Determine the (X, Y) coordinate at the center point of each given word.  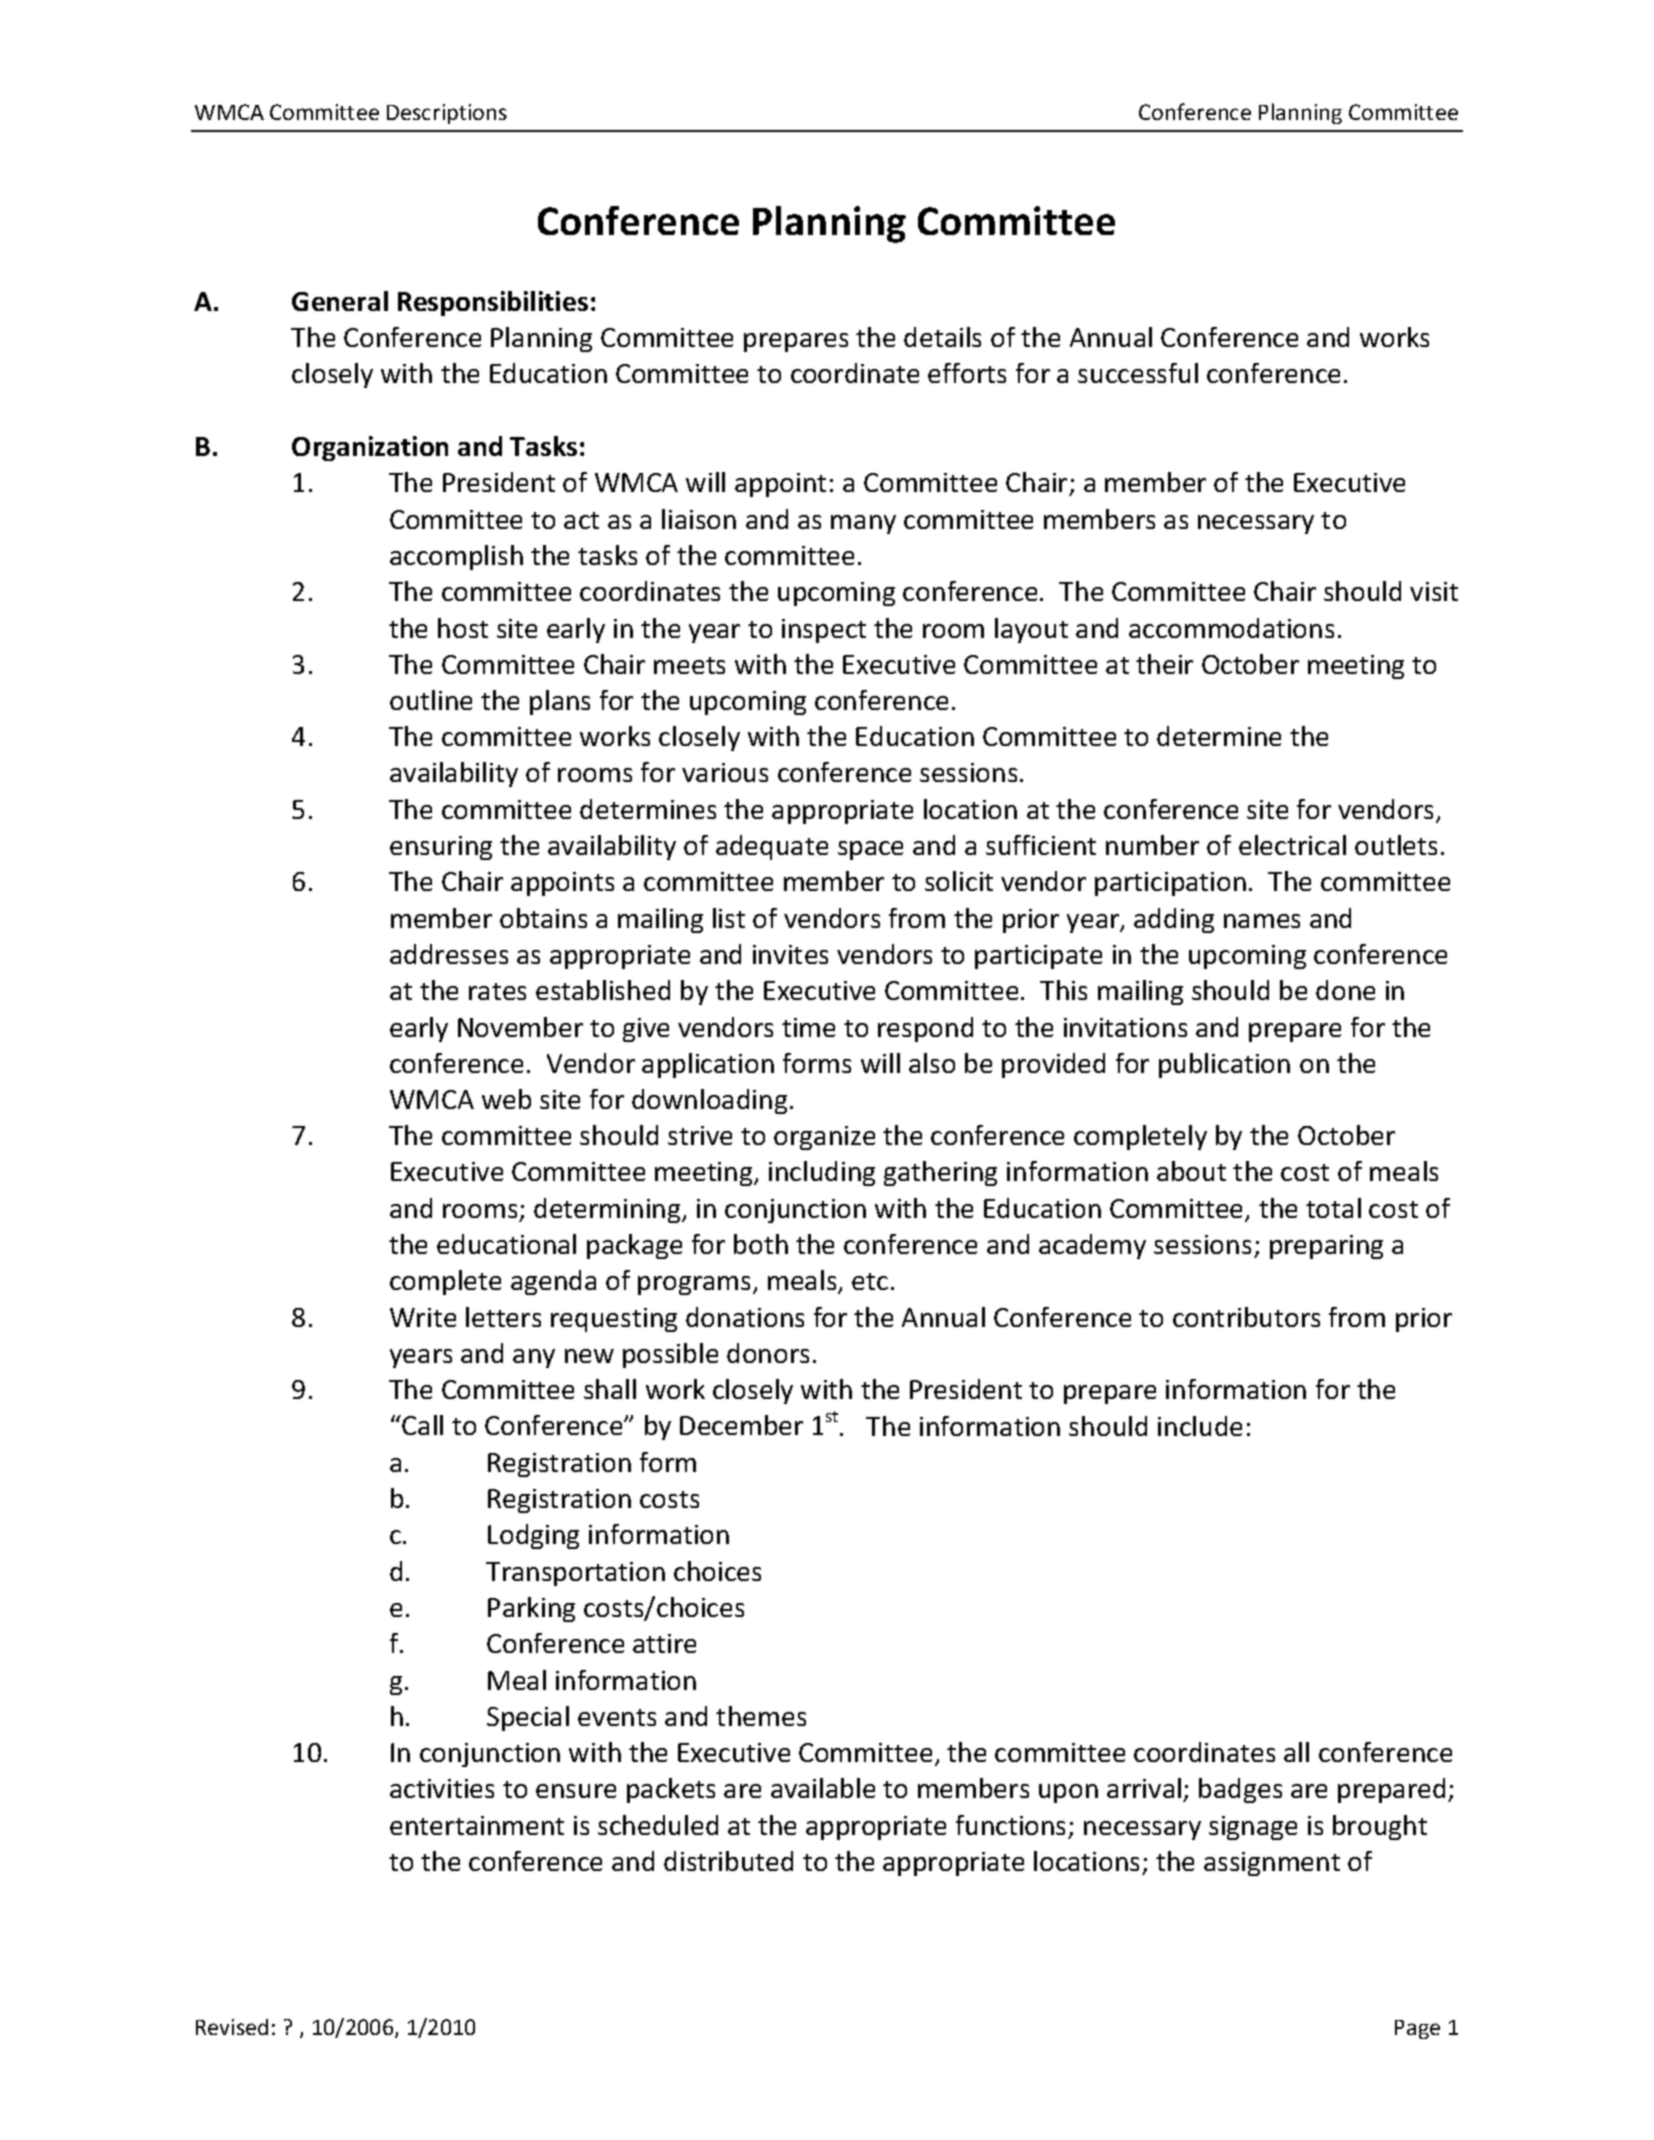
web (506, 1099)
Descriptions (447, 114)
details (942, 337)
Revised (232, 2027)
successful (1138, 373)
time (808, 1027)
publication (1224, 1065)
